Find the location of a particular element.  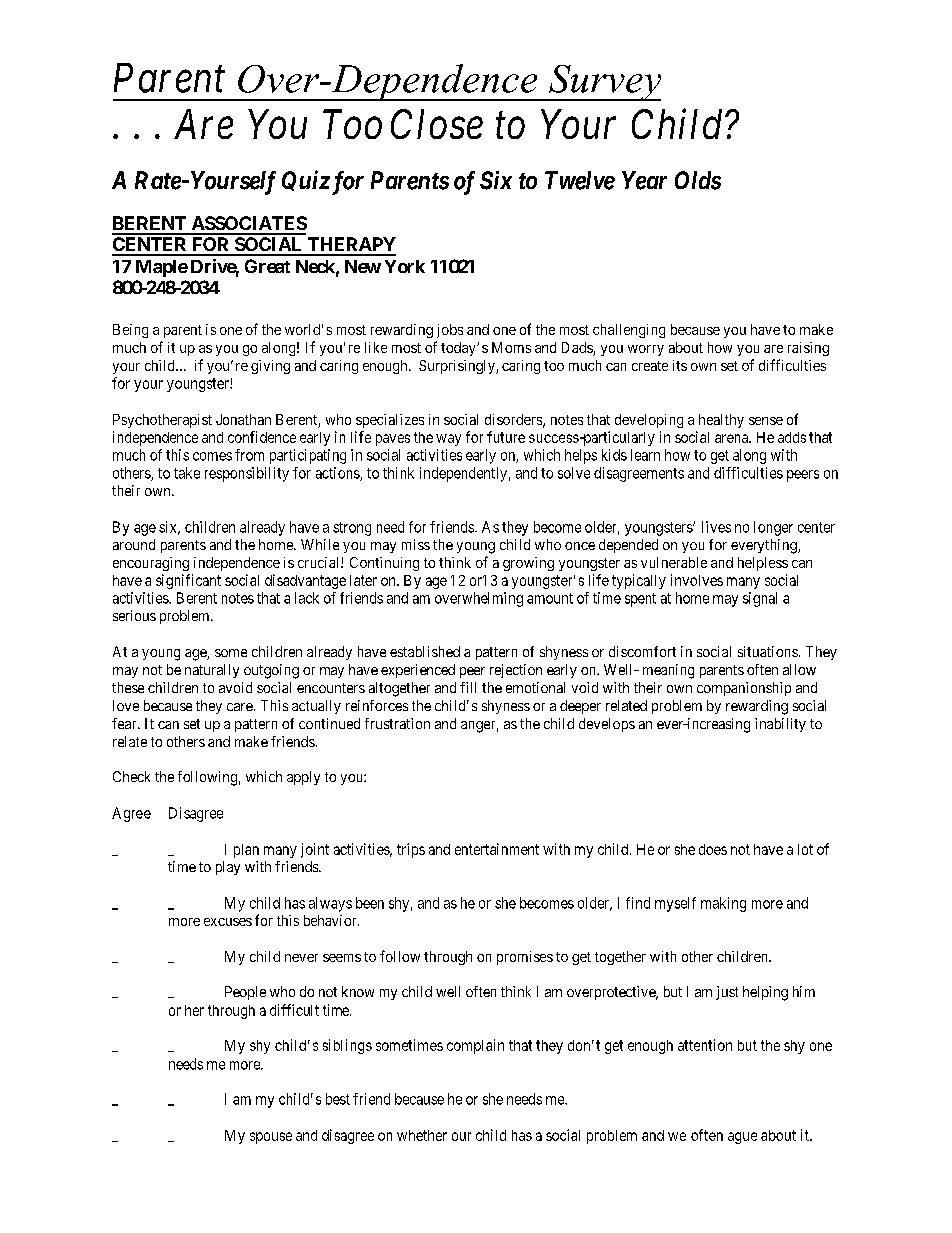

frustration is located at coordinates (397, 723).
